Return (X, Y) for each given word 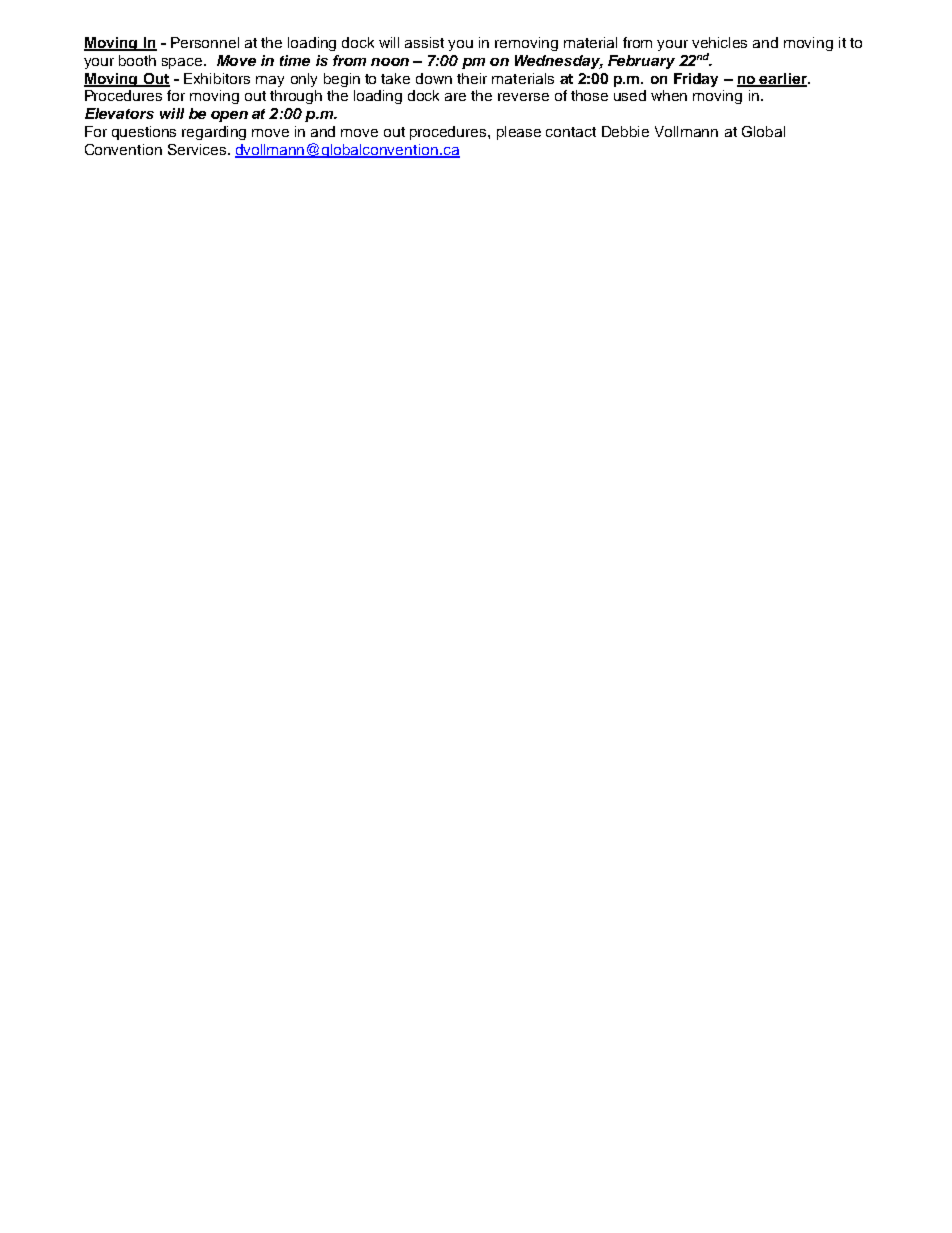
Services (197, 149)
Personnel (205, 42)
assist (424, 42)
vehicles (719, 42)
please (519, 133)
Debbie (625, 131)
